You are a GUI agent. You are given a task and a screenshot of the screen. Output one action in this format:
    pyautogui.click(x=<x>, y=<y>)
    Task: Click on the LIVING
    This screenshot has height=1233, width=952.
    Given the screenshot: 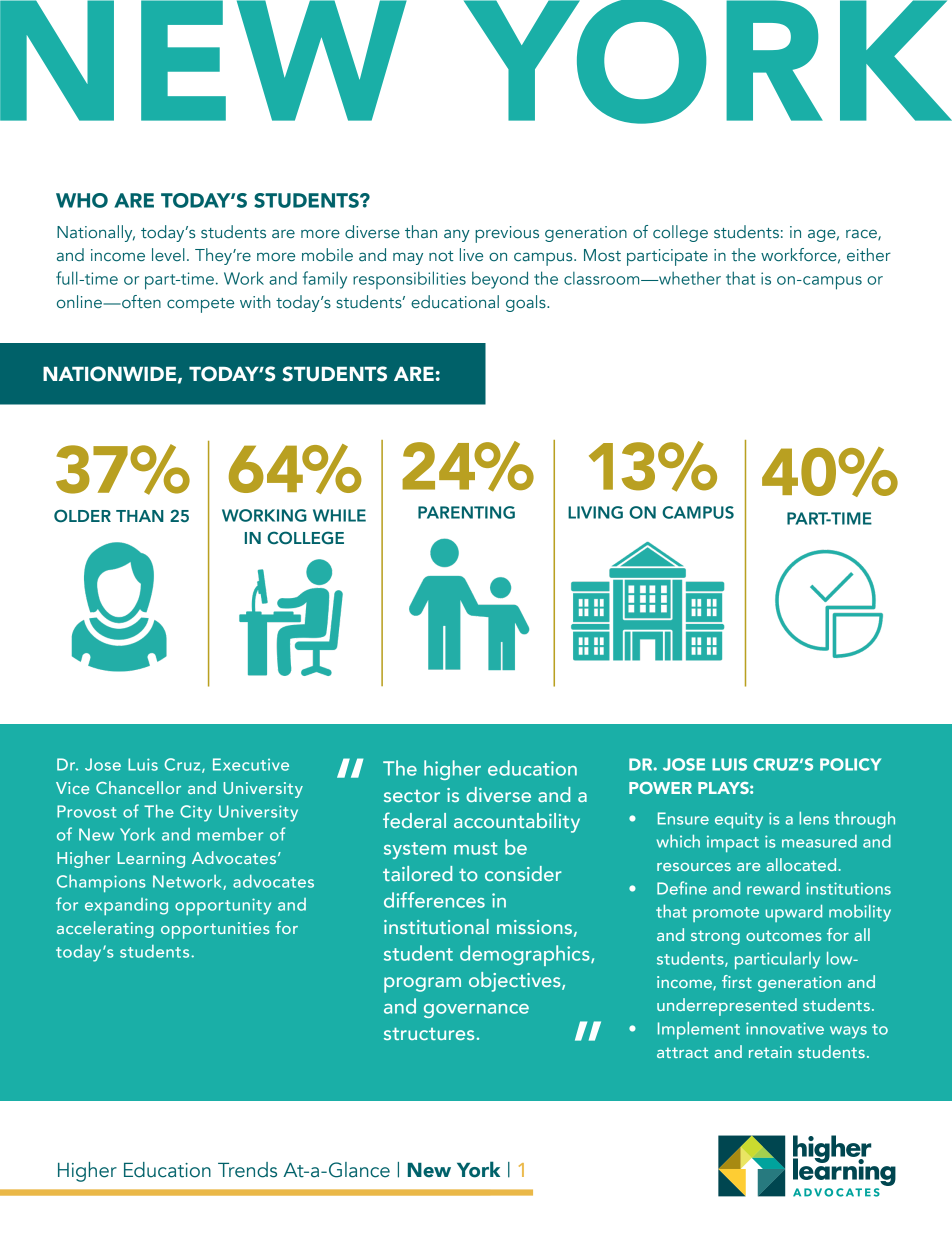 What is the action you would take?
    pyautogui.click(x=595, y=512)
